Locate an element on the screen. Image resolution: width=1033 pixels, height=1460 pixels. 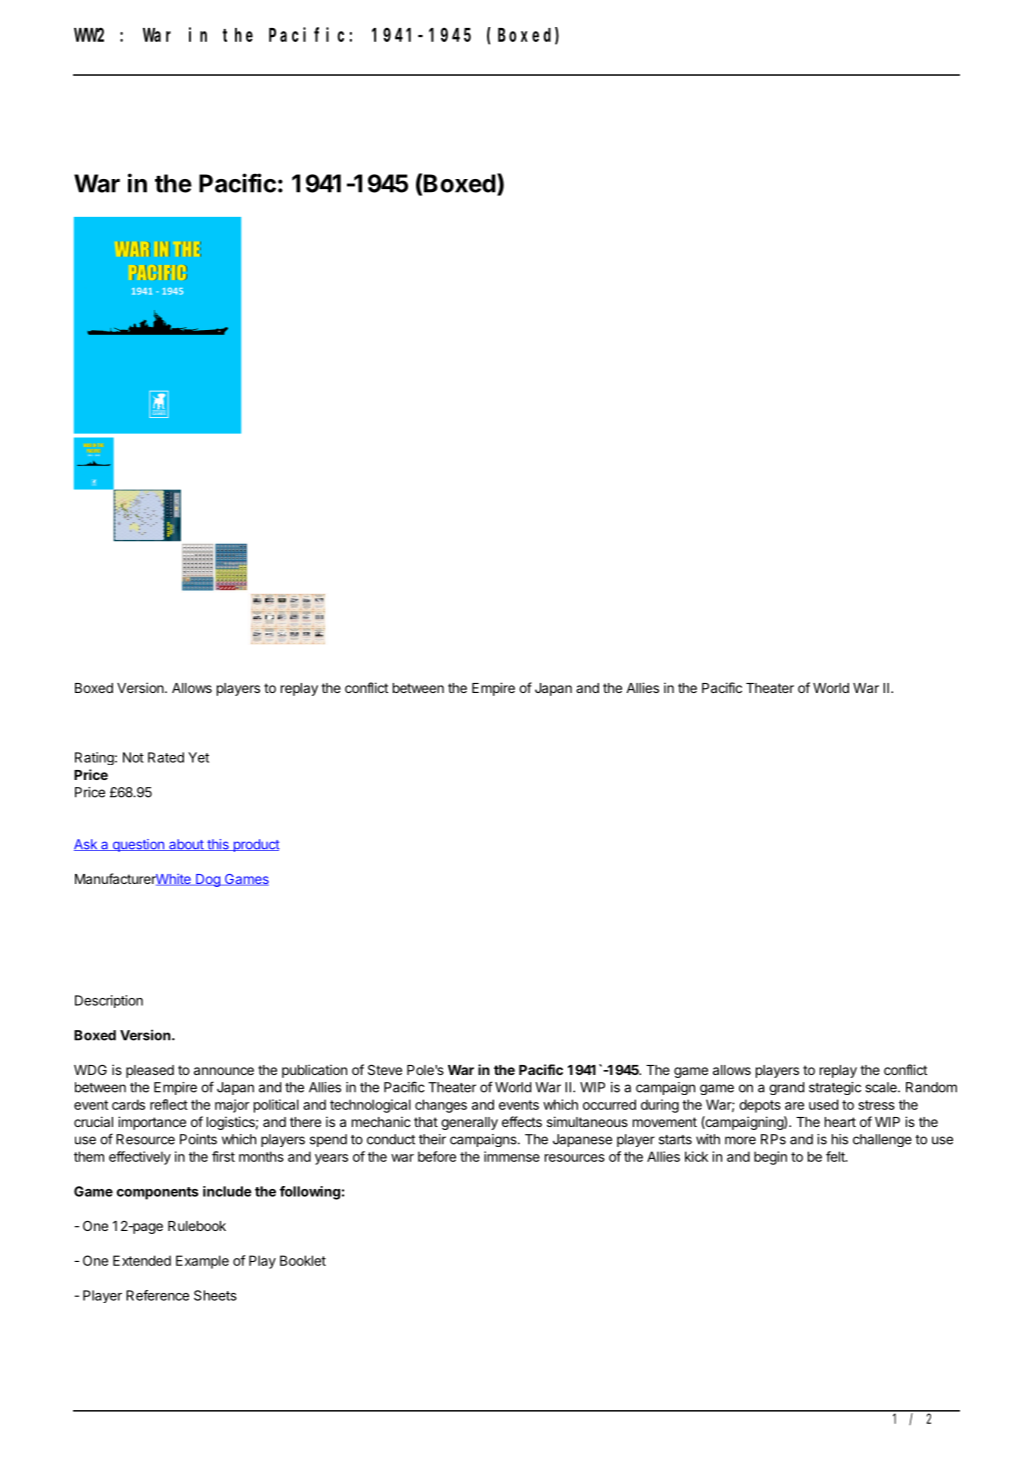
immense is located at coordinates (512, 1156).
